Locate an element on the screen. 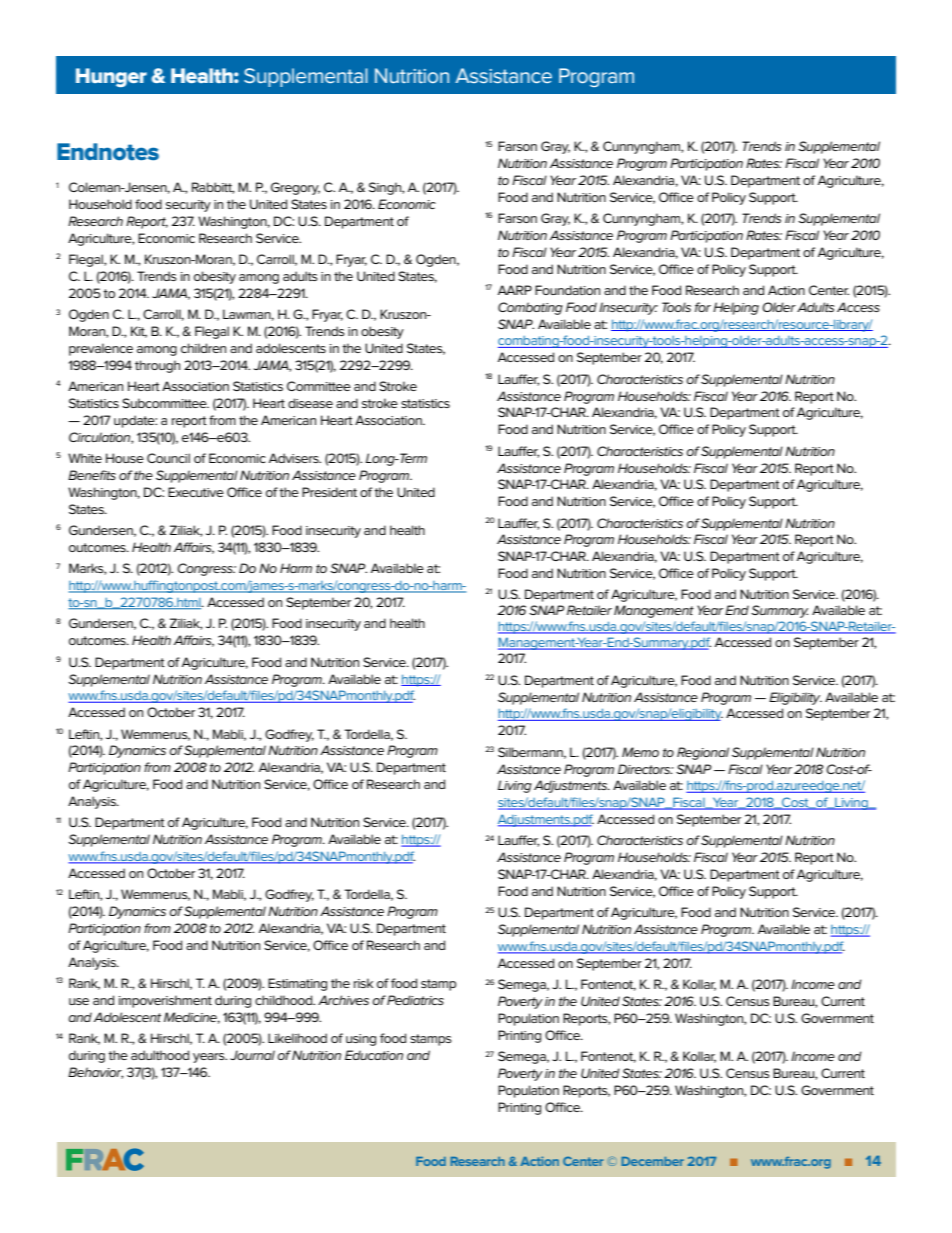 The image size is (952, 1233). adulthood is located at coordinates (160, 1055).
